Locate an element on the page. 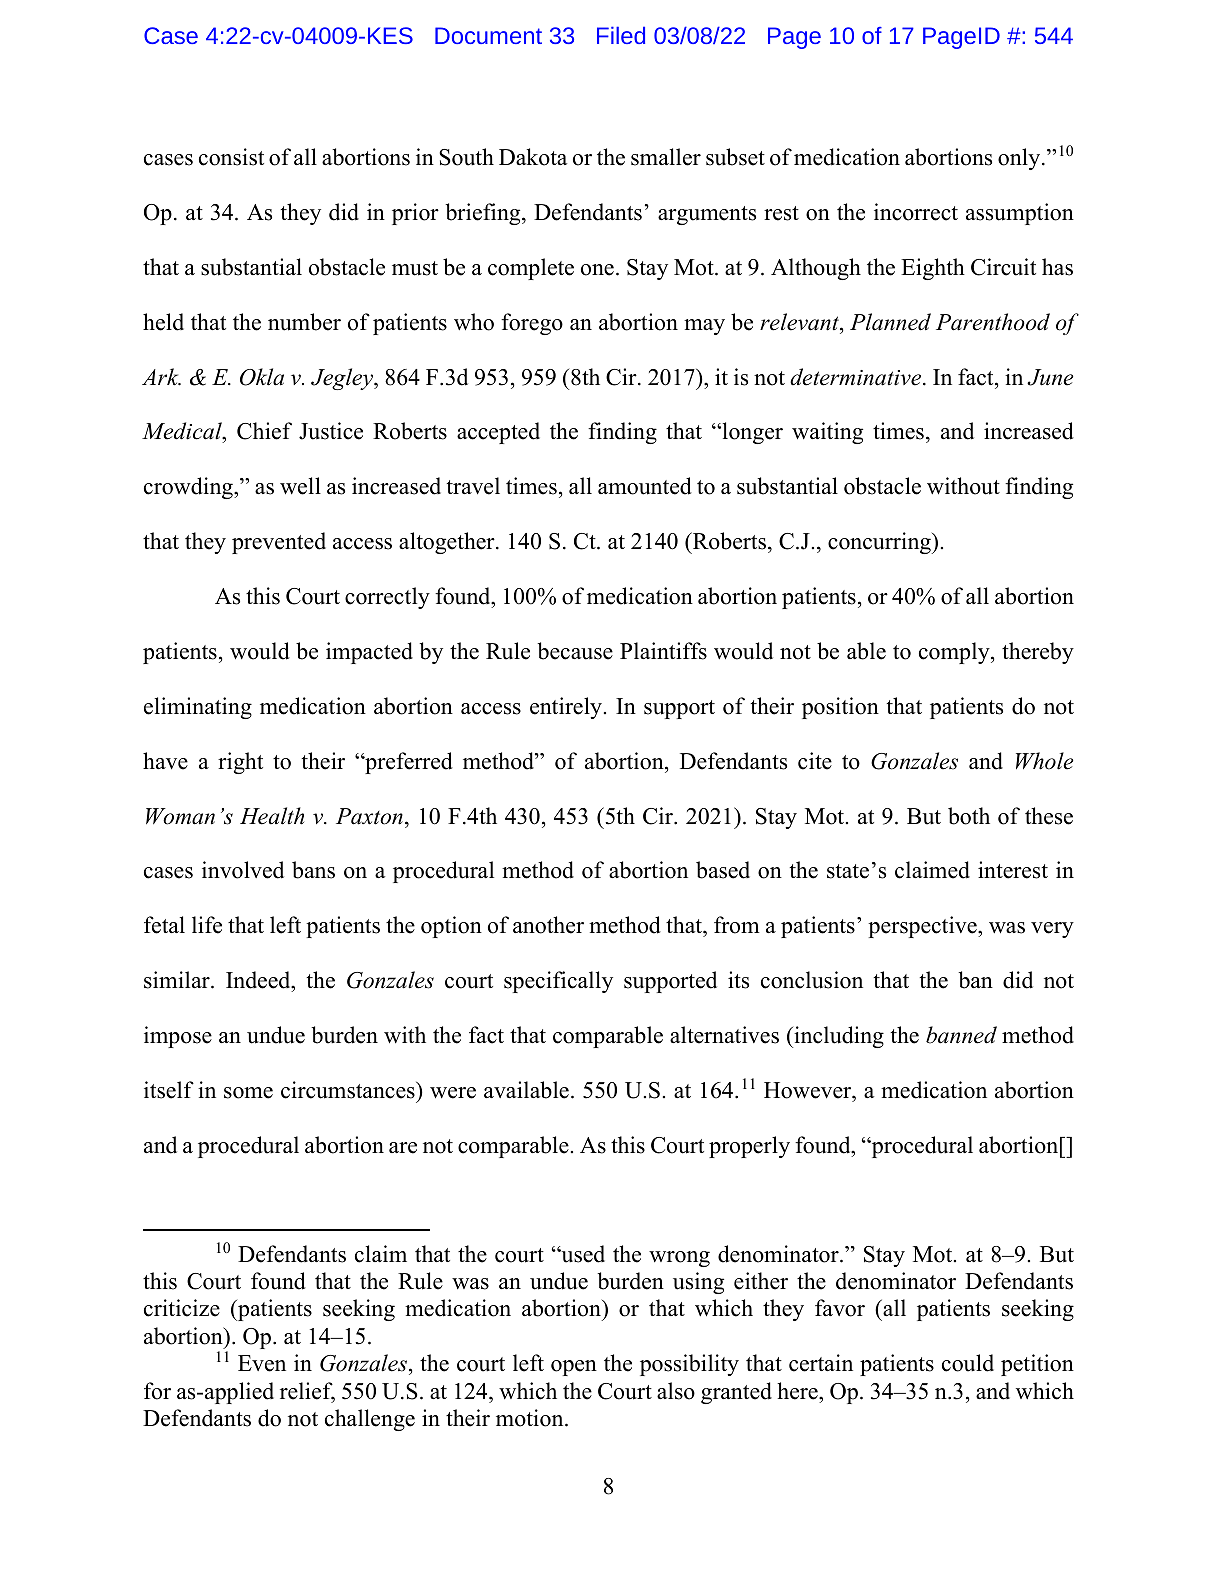  challenge is located at coordinates (370, 1420).
